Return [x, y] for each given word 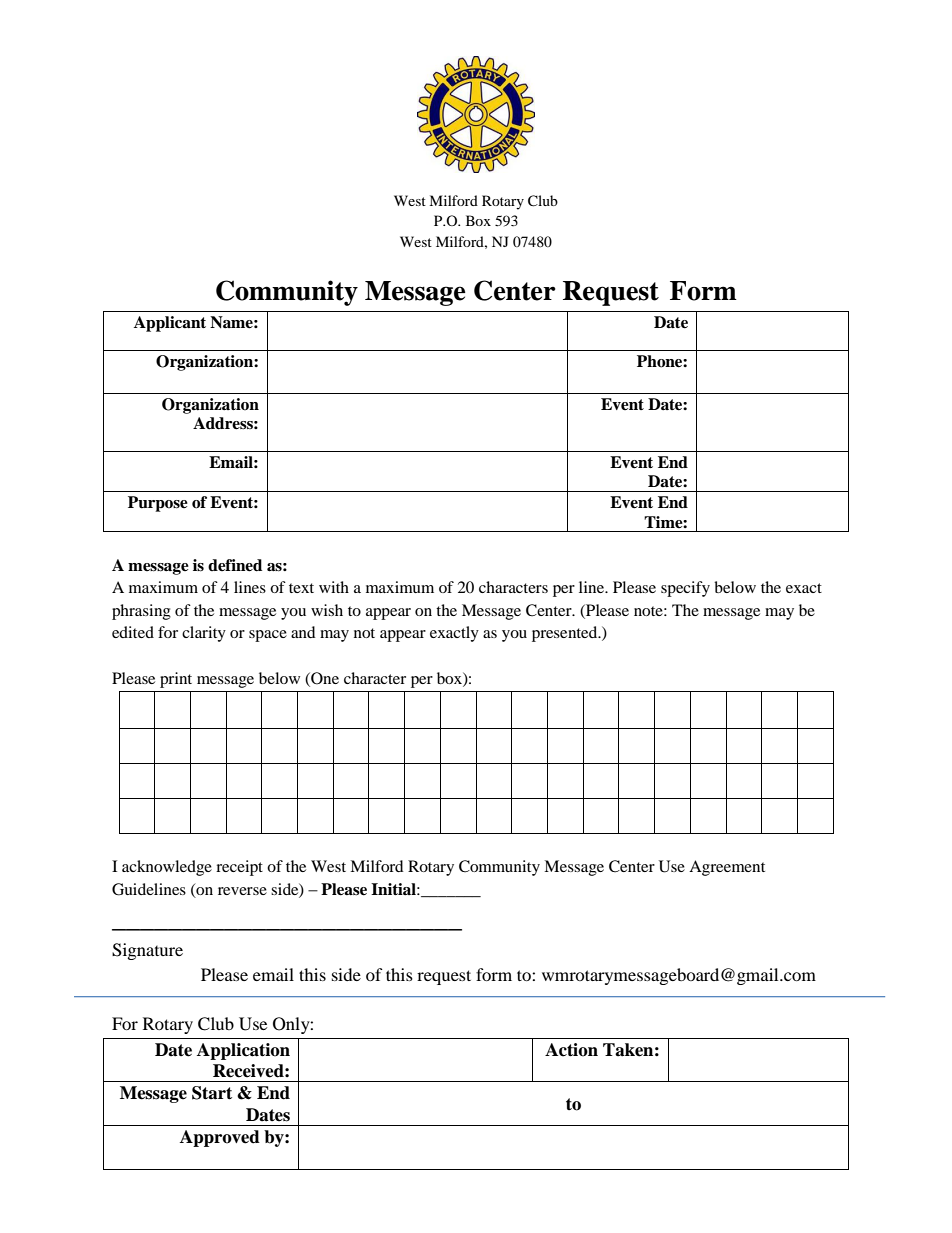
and [303, 632]
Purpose [158, 504]
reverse [242, 891]
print [176, 680]
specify [685, 589]
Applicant [170, 324]
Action [571, 1050]
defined [235, 565]
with [334, 587]
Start [212, 1093]
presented [566, 634]
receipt [239, 868]
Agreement [727, 868]
